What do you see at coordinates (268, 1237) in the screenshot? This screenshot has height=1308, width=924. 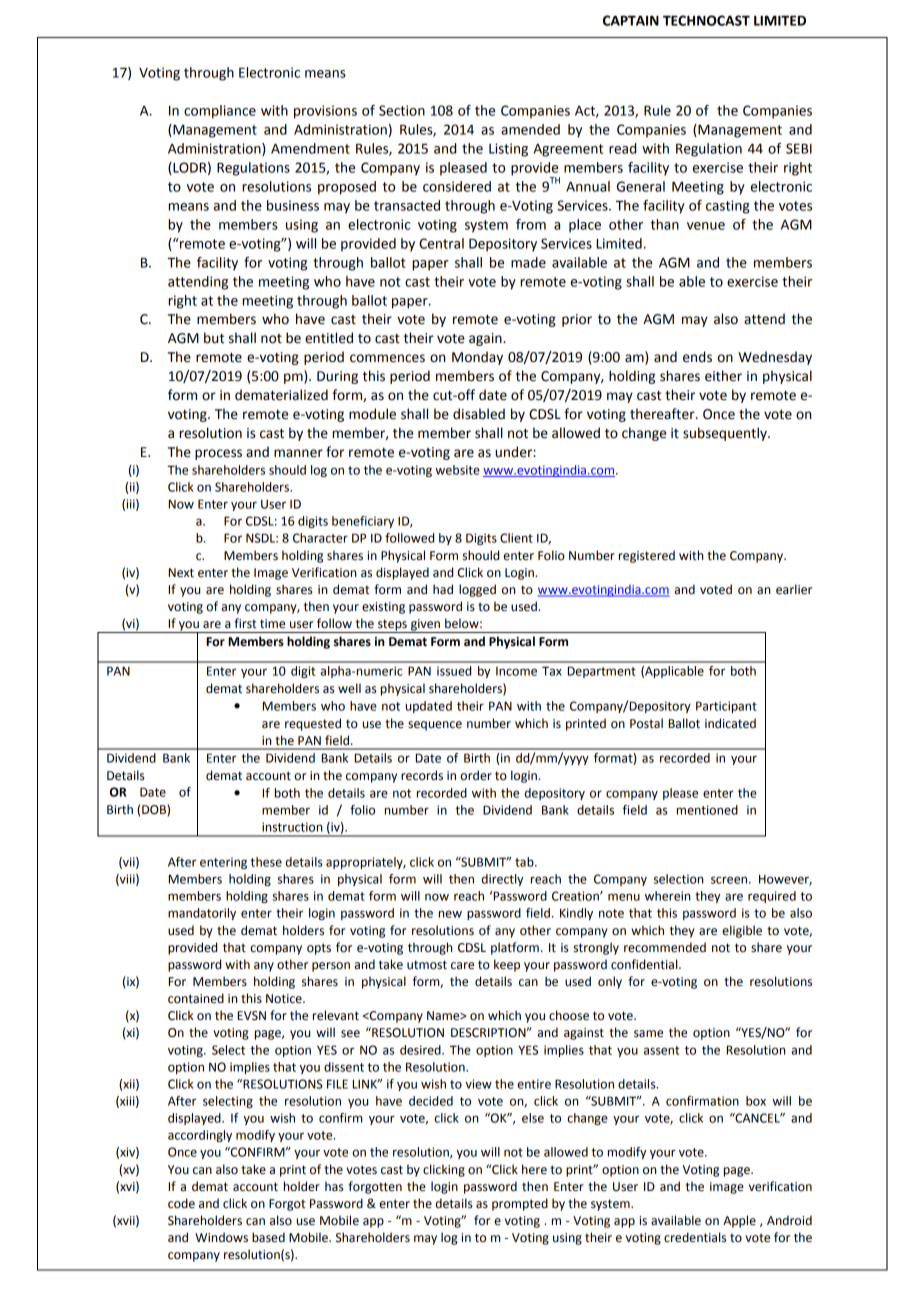 I see `based` at bounding box center [268, 1237].
